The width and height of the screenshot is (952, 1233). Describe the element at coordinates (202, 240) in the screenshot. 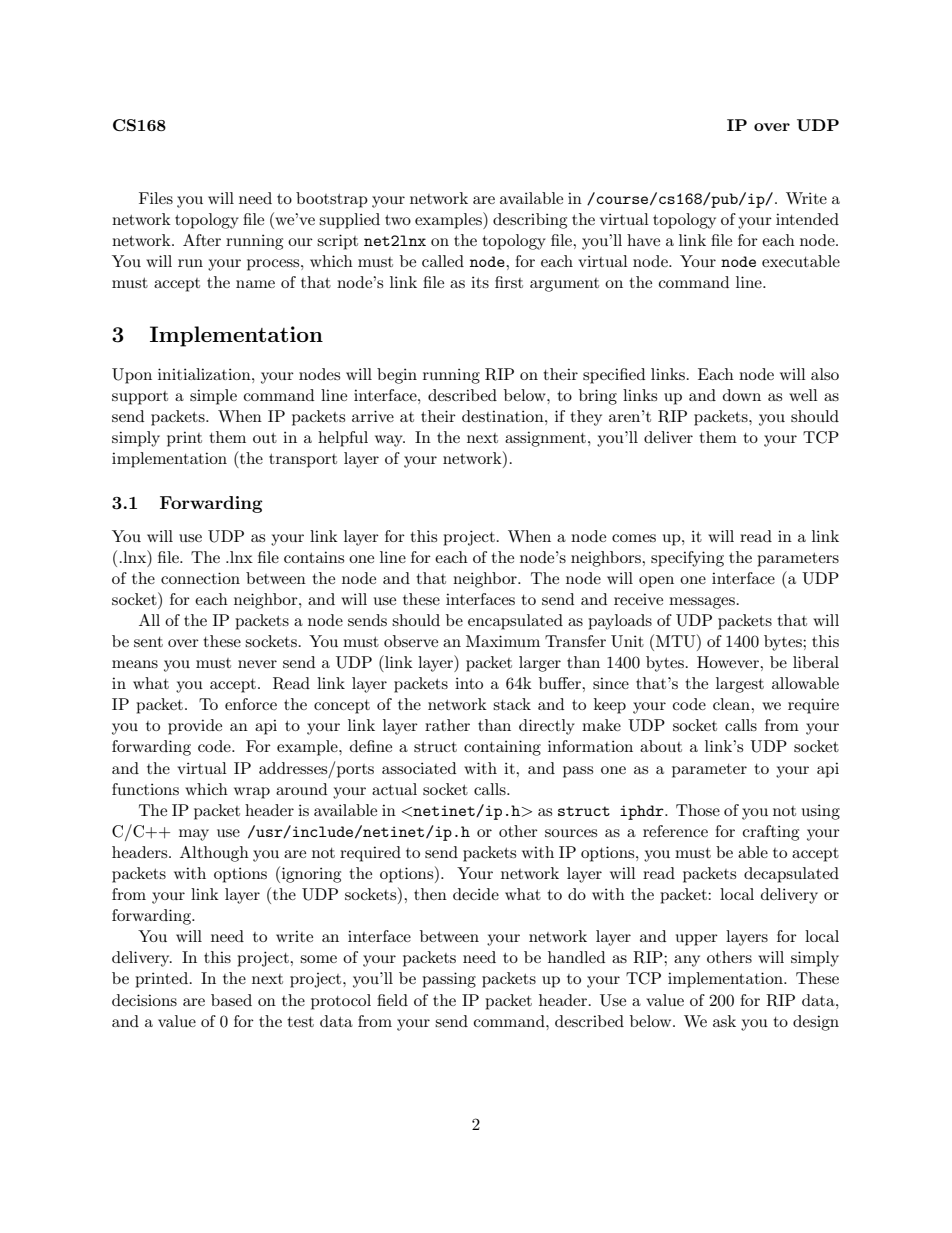

I see `After` at that location.
